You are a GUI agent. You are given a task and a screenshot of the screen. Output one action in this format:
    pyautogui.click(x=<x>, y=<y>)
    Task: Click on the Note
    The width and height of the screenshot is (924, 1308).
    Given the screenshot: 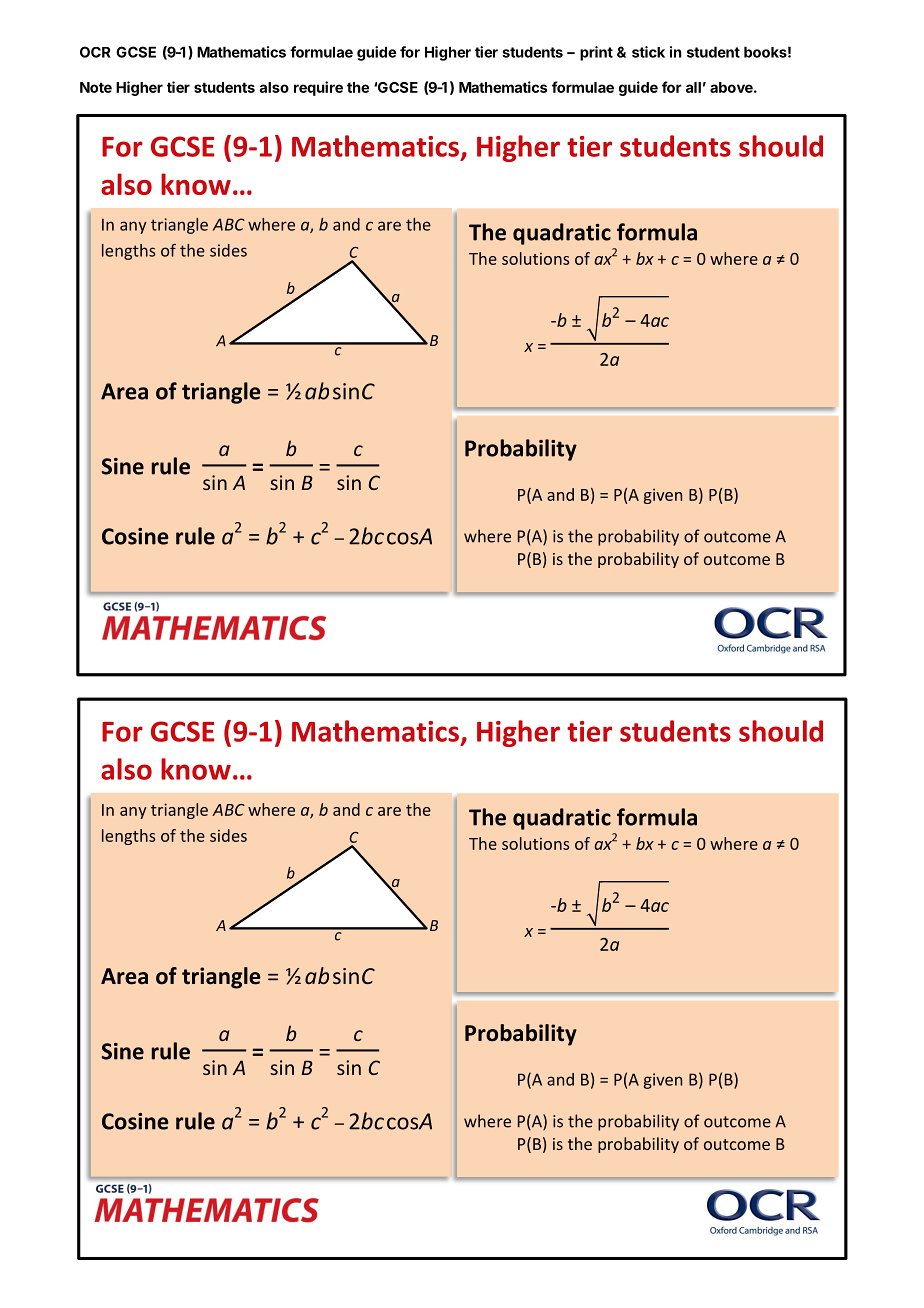 What is the action you would take?
    pyautogui.click(x=96, y=87)
